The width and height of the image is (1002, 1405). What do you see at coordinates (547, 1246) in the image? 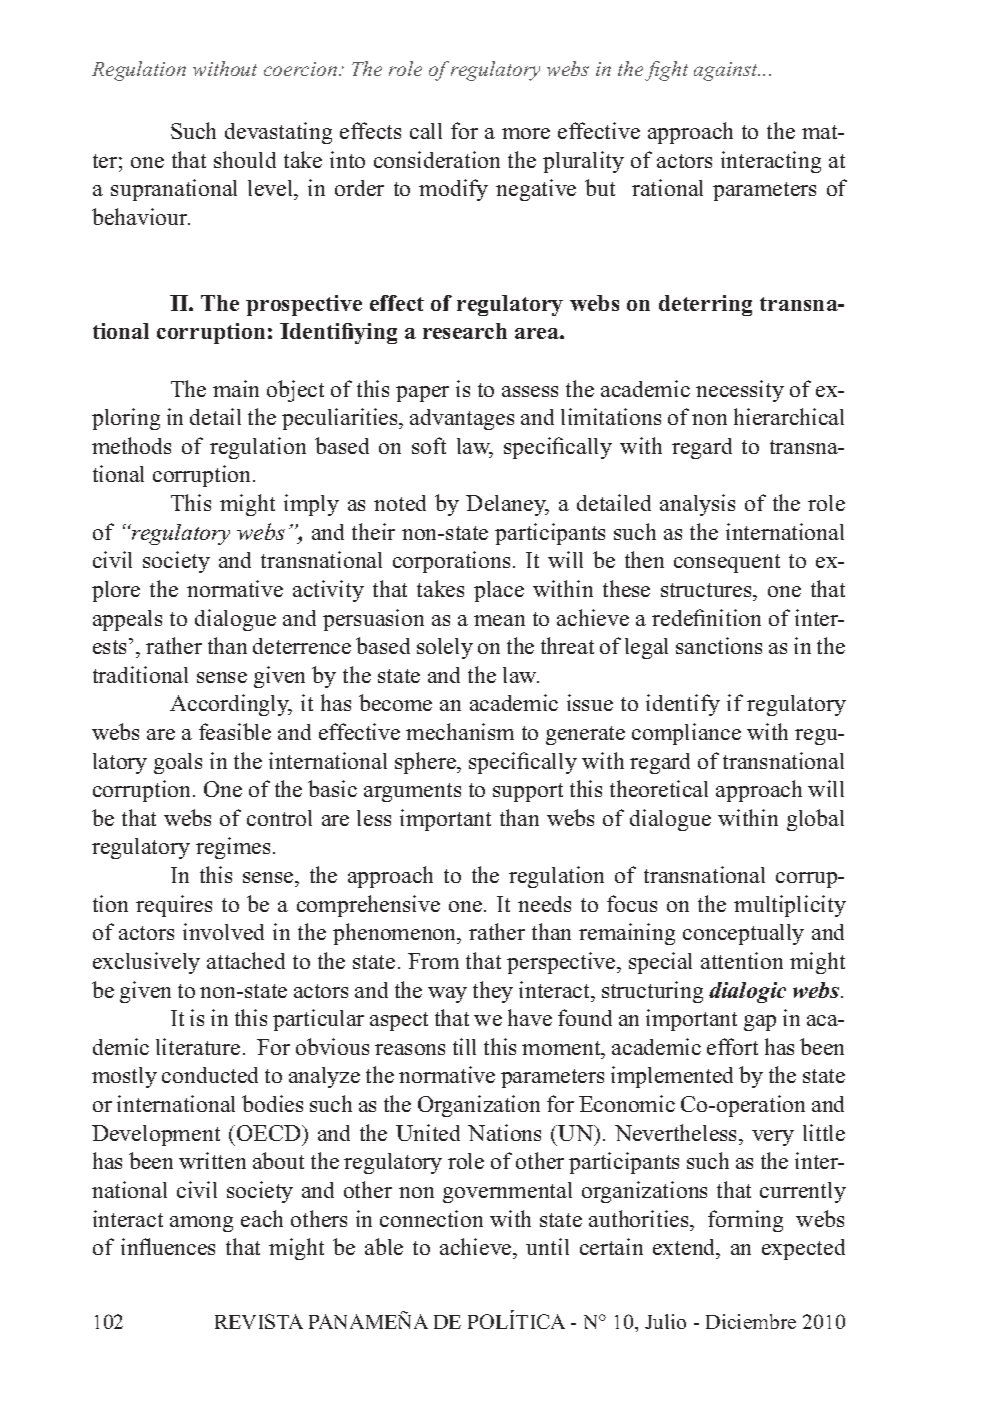
I see `until` at bounding box center [547, 1246].
